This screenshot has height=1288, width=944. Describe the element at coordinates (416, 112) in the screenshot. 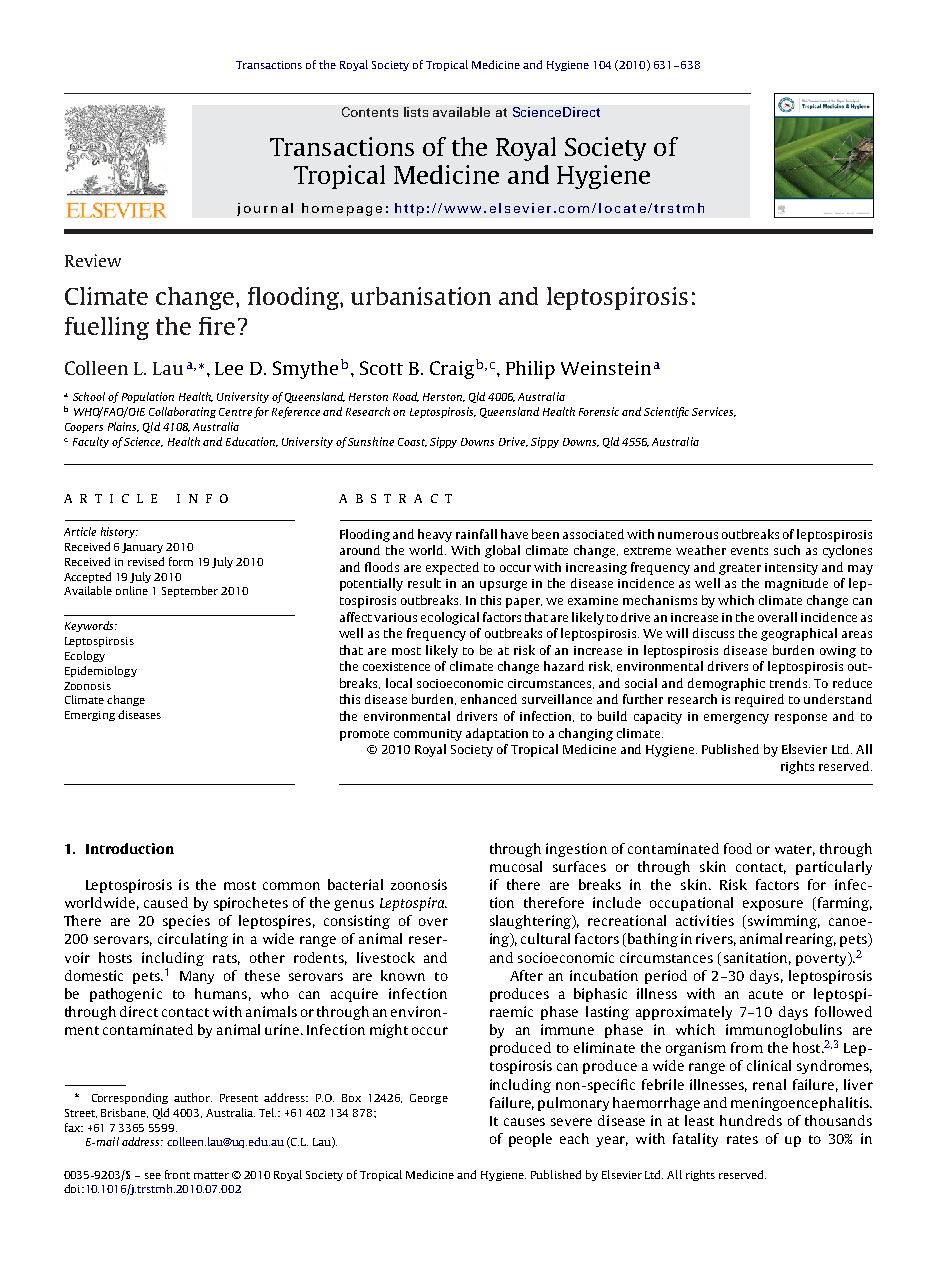

I see `lists` at that location.
